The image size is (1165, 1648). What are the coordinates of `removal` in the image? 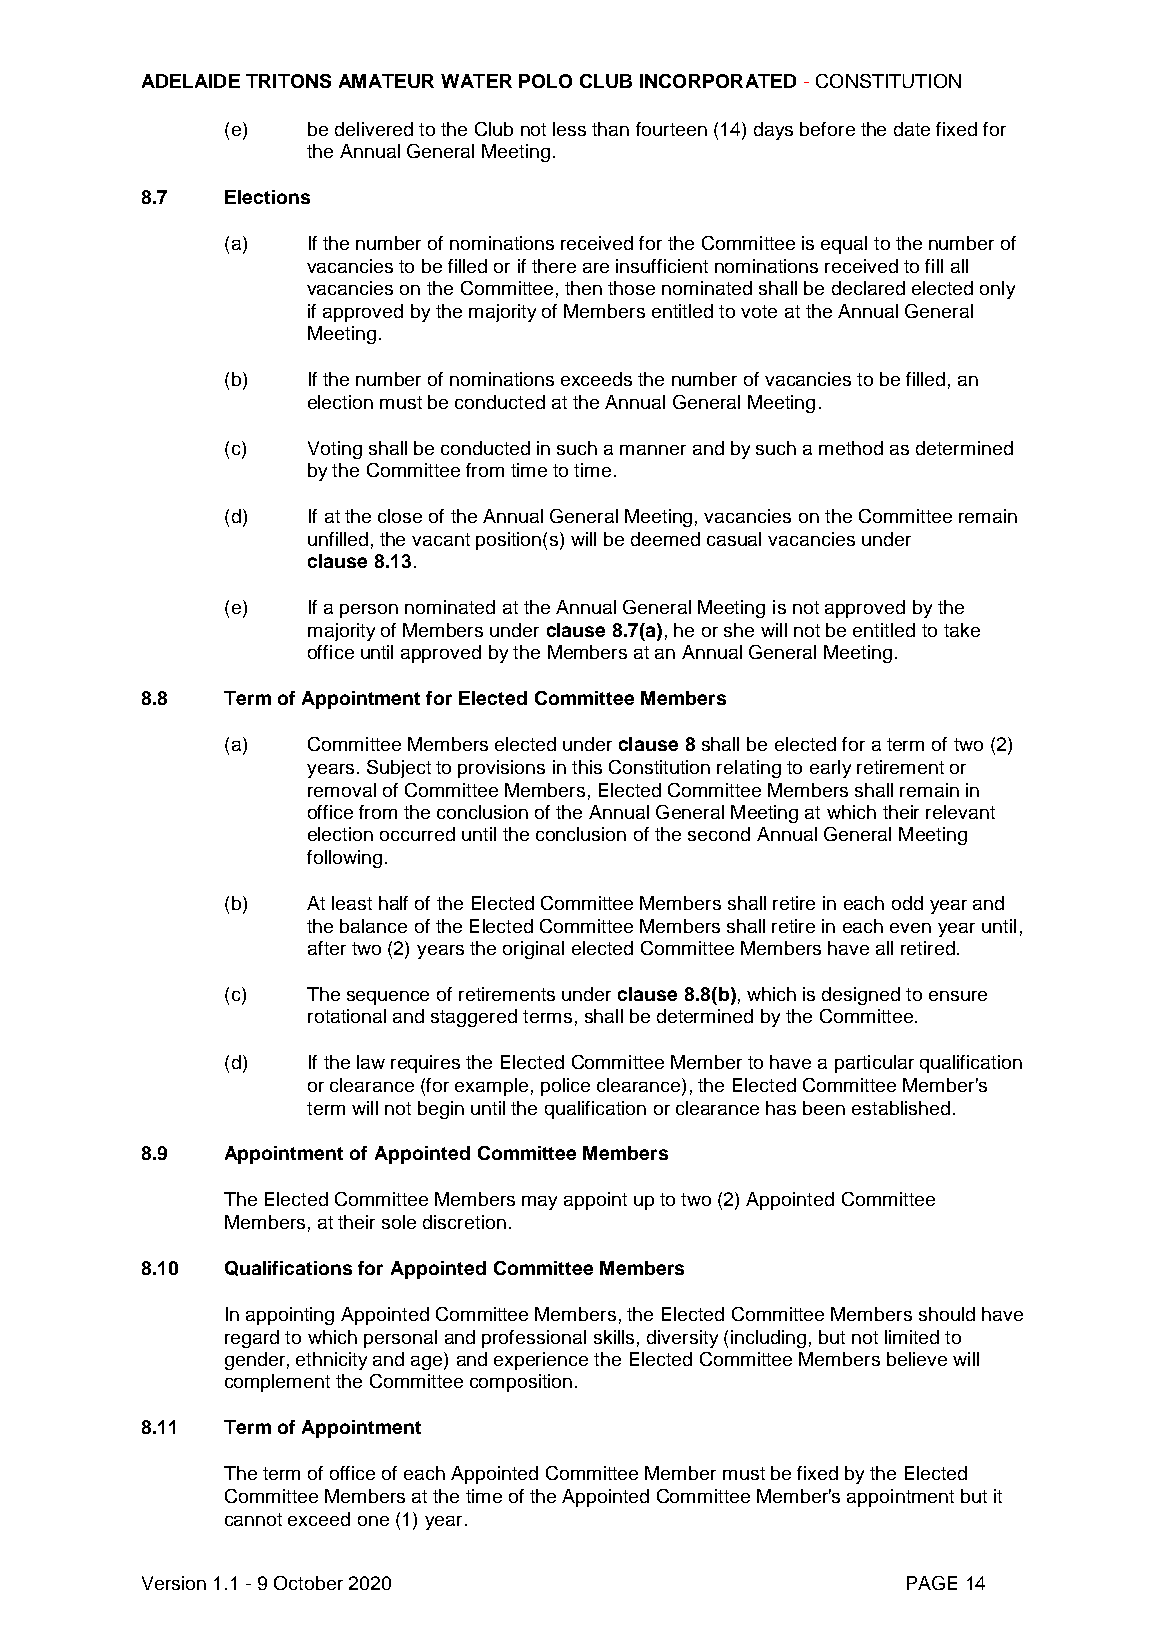 It's located at (342, 790).
